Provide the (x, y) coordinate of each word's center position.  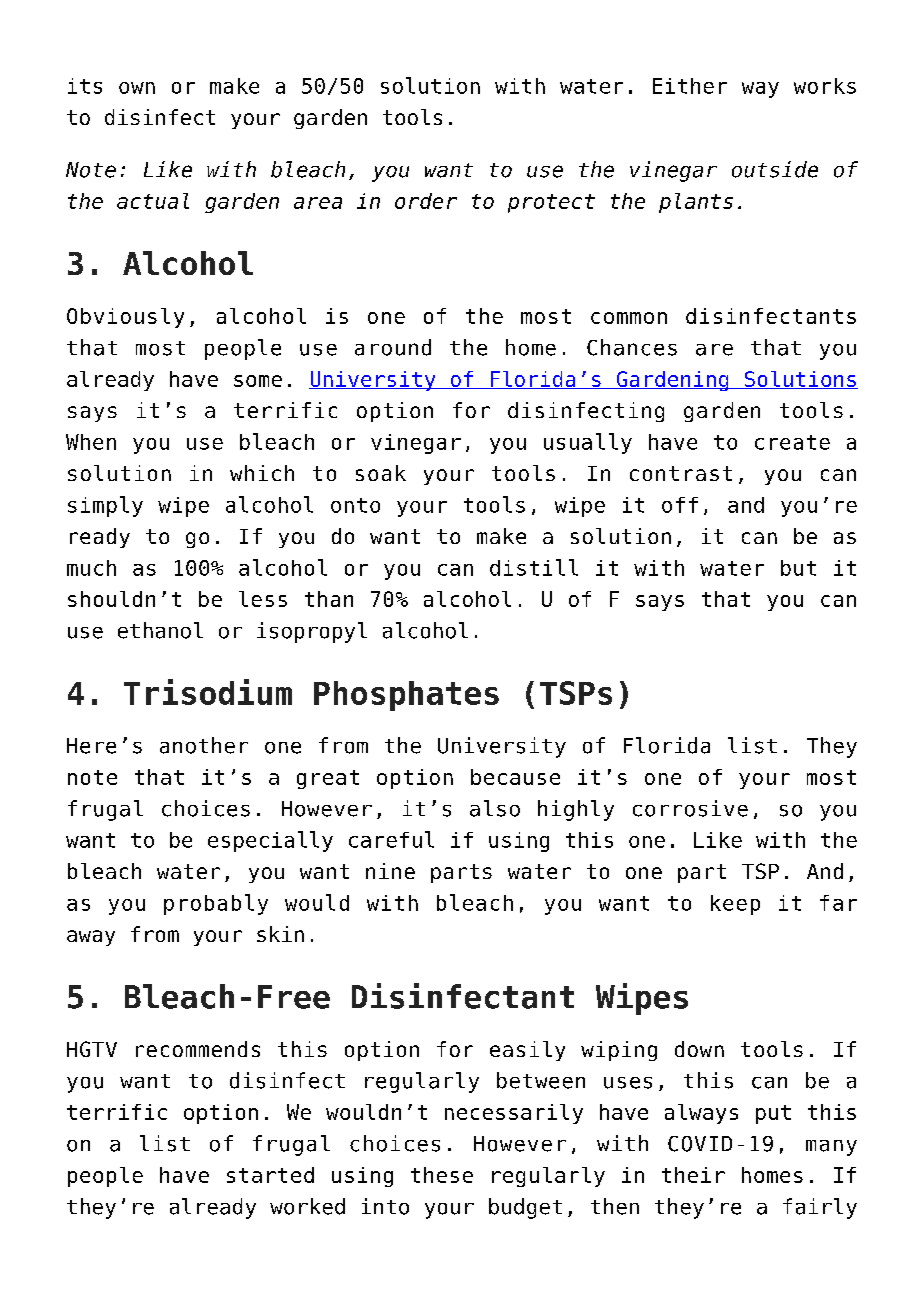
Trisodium (208, 692)
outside (775, 169)
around (393, 347)
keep (735, 905)
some (258, 381)
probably (216, 904)
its (85, 86)
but (798, 568)
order (426, 201)
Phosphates (406, 696)
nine (390, 871)
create (792, 442)
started (270, 1175)
